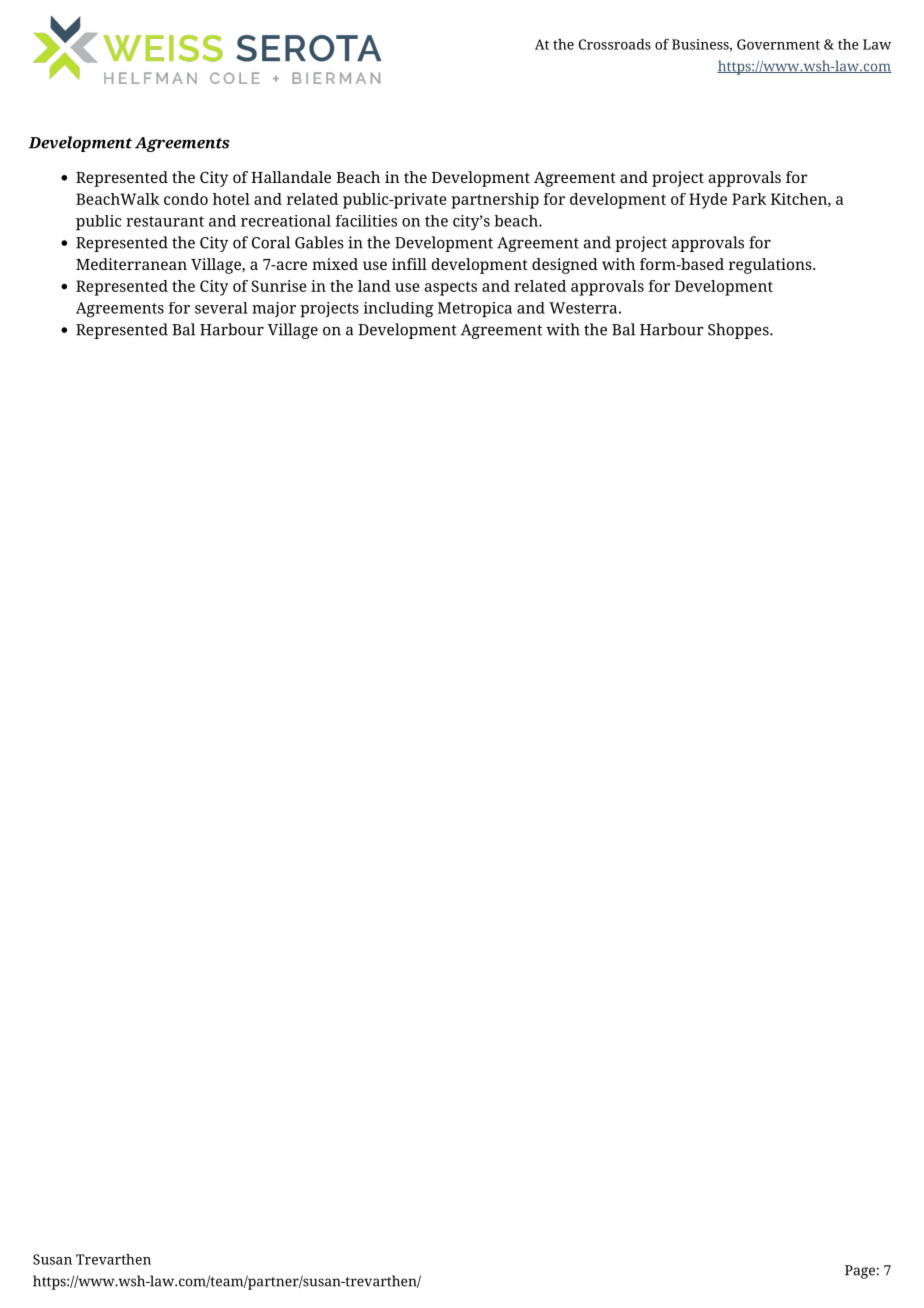 The image size is (924, 1308). What do you see at coordinates (778, 44) in the page?
I see `Government` at bounding box center [778, 44].
